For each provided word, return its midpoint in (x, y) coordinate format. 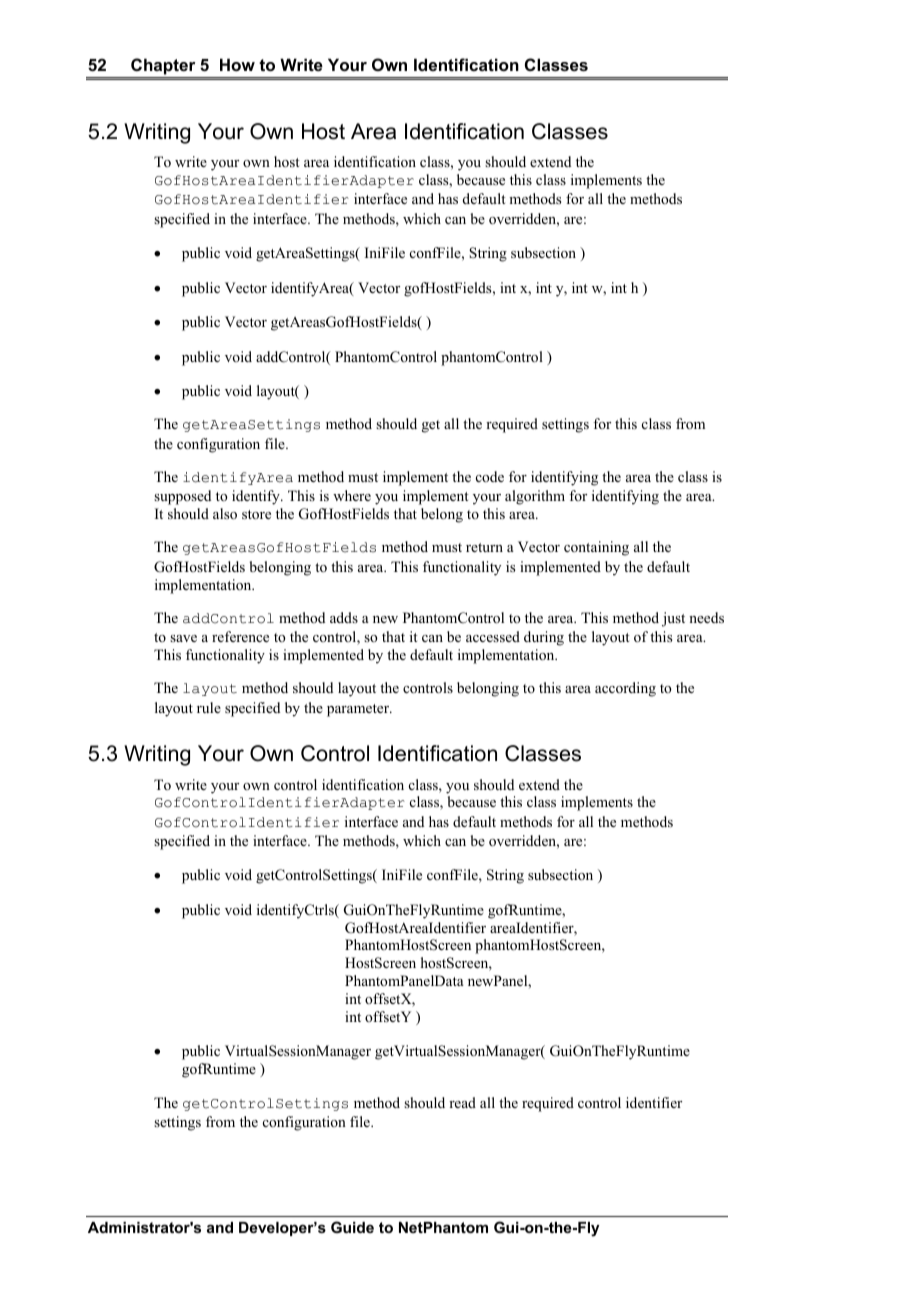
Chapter (163, 68)
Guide (352, 1227)
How (237, 64)
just (673, 619)
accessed (493, 636)
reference (240, 636)
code (490, 476)
